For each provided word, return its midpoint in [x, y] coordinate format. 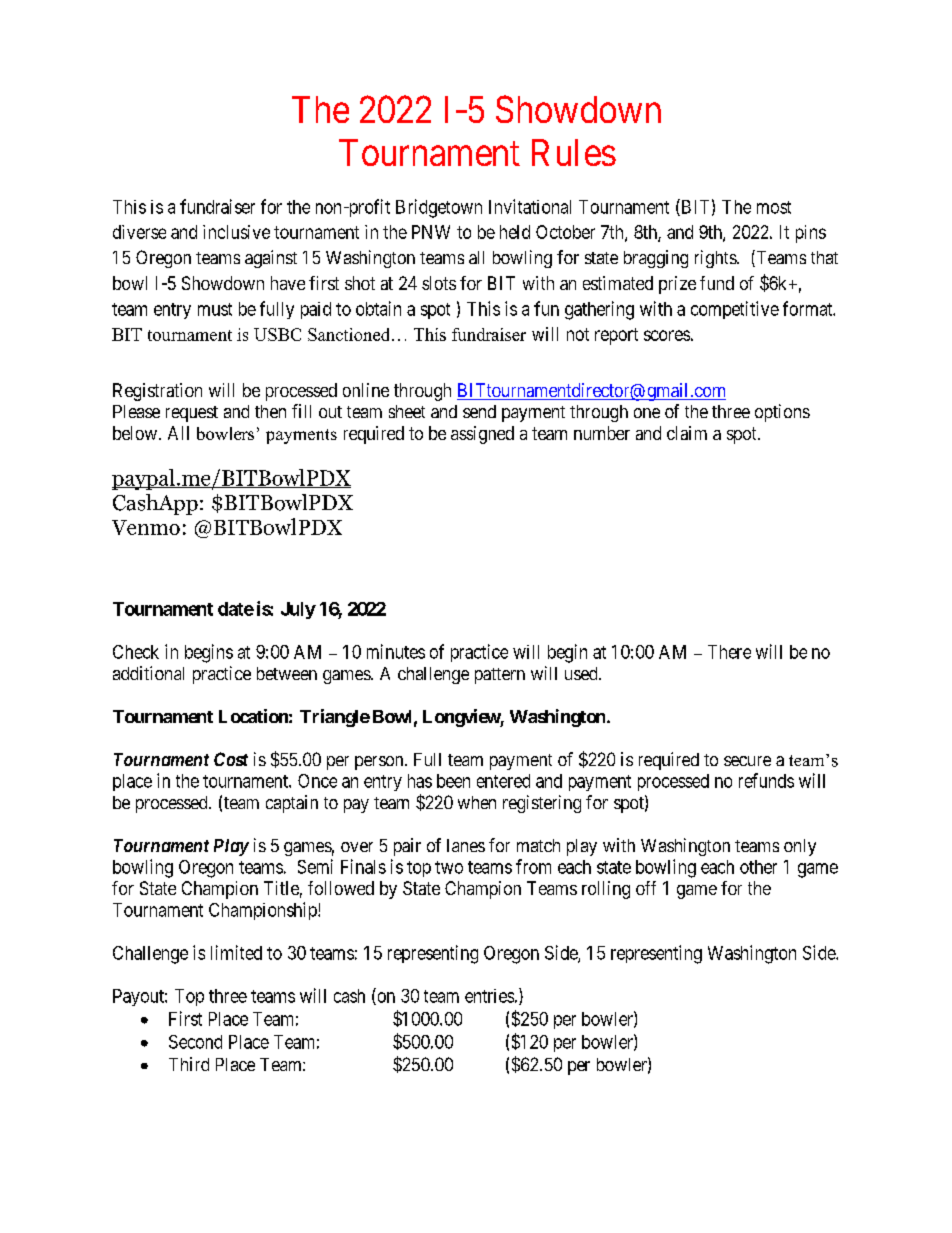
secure [747, 761]
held [515, 232]
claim [687, 433]
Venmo [146, 527]
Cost [231, 759]
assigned [482, 435]
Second [195, 1042]
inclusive [236, 232]
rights [716, 259]
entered [503, 781]
